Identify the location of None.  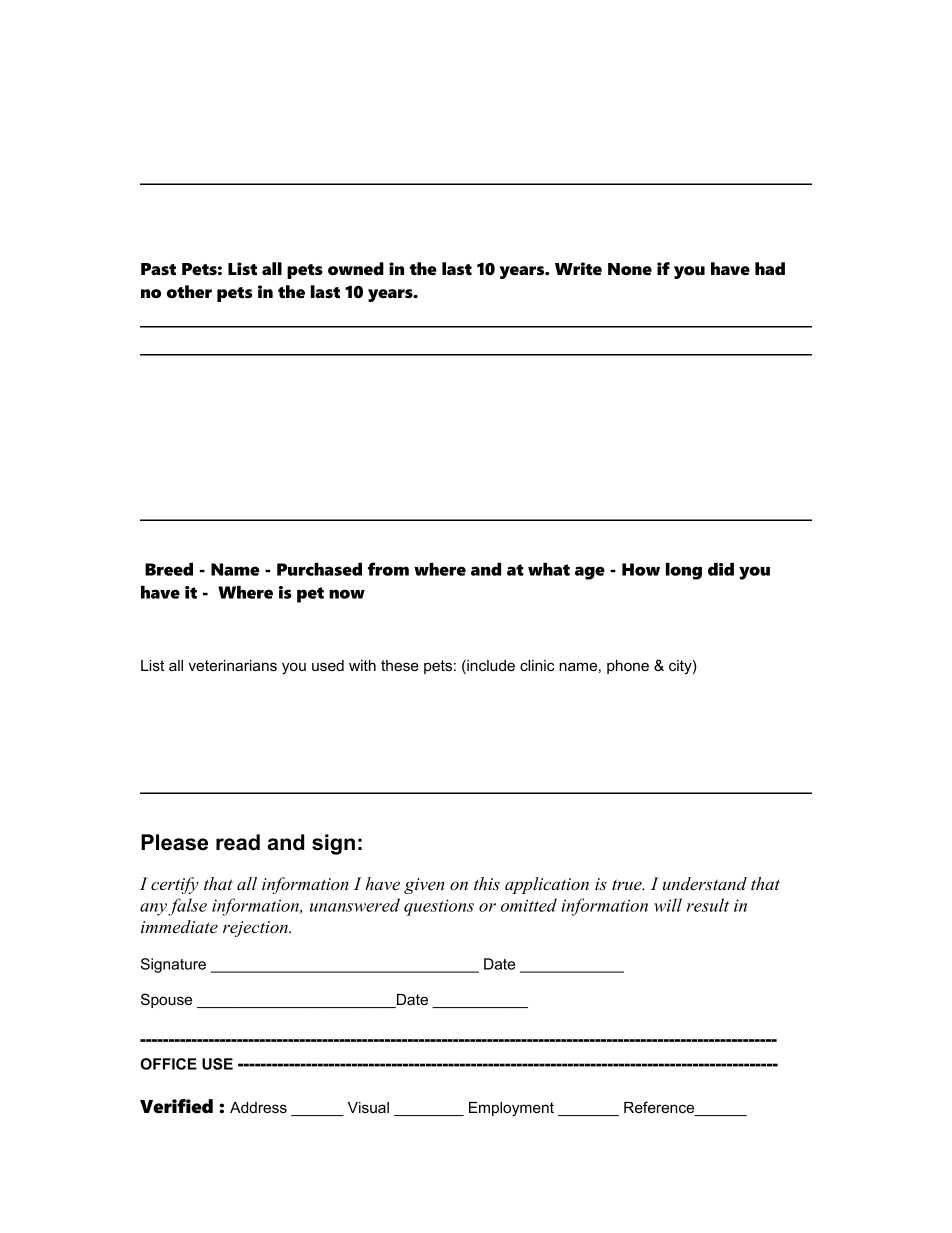
(630, 269).
